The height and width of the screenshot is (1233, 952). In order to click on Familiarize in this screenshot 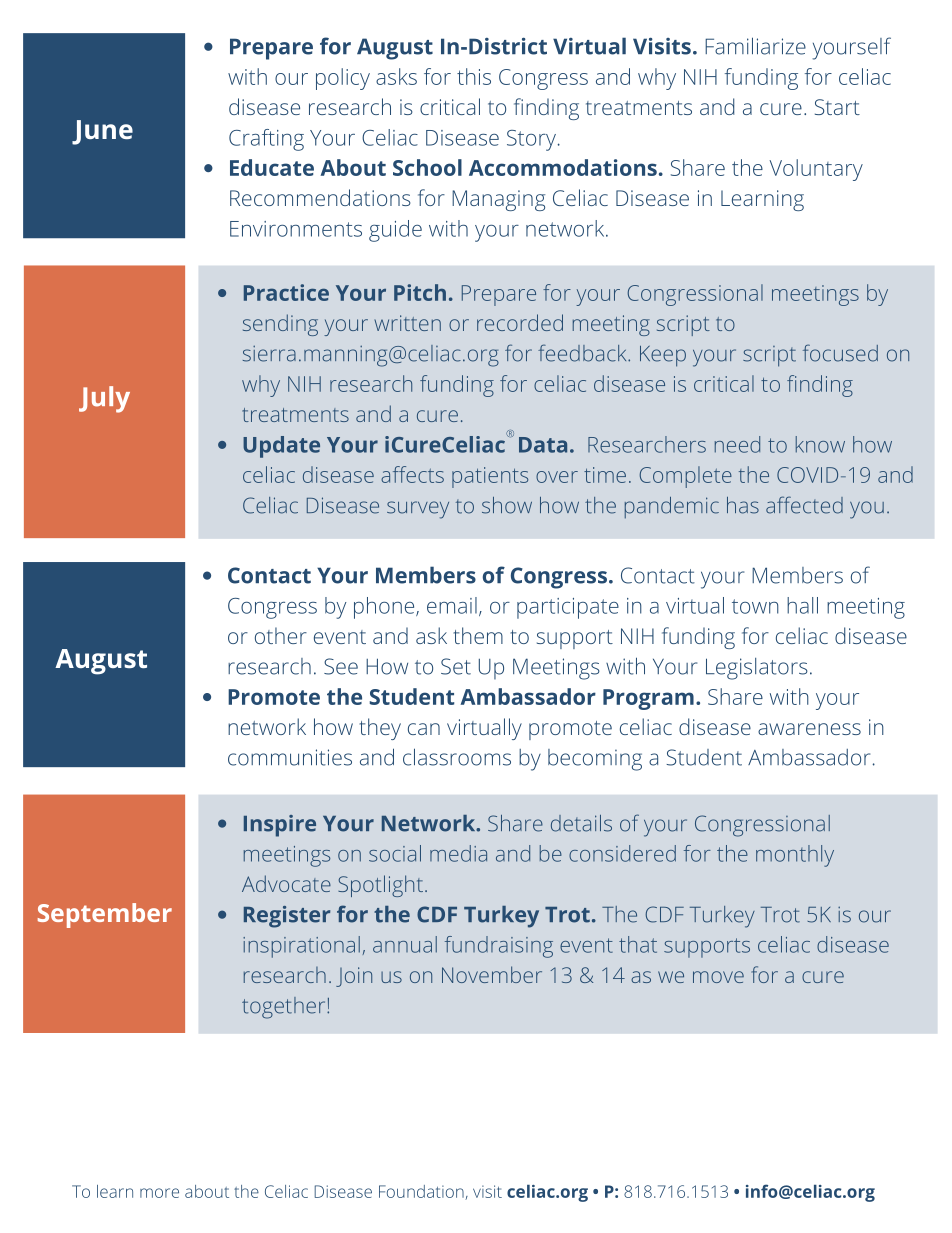, I will do `click(755, 46)`.
